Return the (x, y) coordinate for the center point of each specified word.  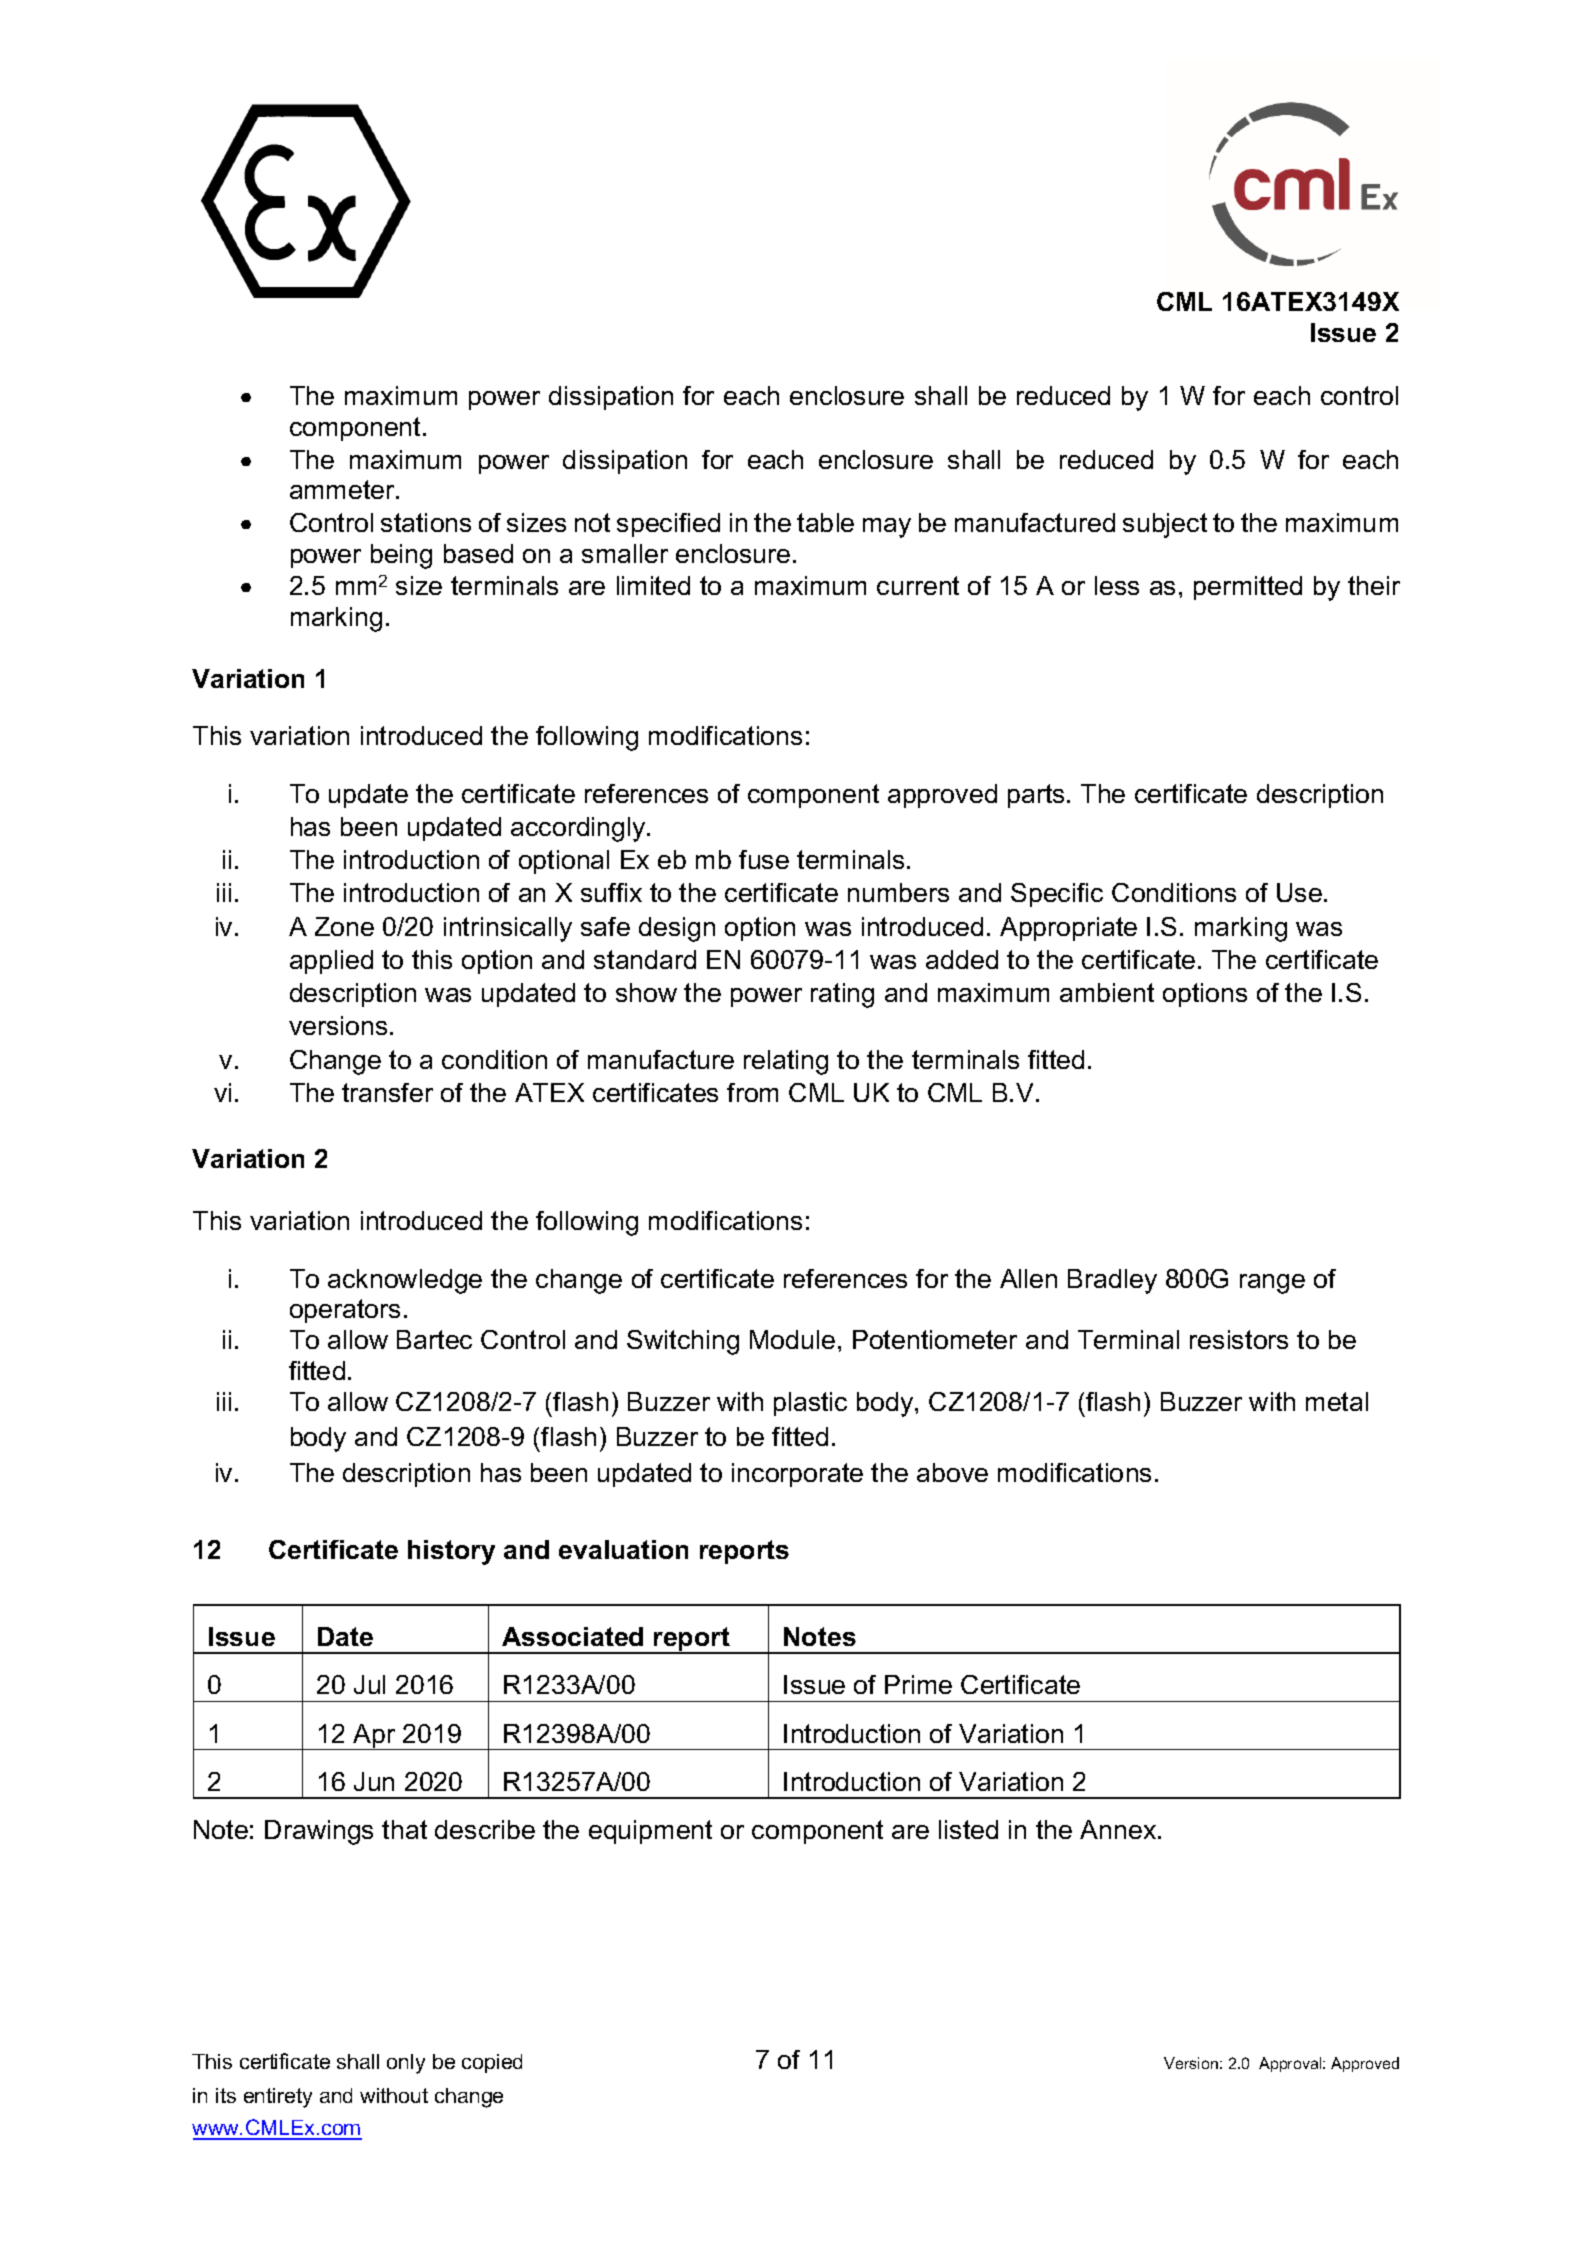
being (401, 556)
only (406, 2064)
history (451, 1552)
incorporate (797, 1475)
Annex (1119, 1829)
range (1272, 1284)
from (752, 1092)
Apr (374, 1737)
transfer (387, 1092)
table (825, 522)
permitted (1248, 588)
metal (1337, 1401)
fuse (764, 859)
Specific (1057, 895)
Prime (918, 1684)
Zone (344, 926)
